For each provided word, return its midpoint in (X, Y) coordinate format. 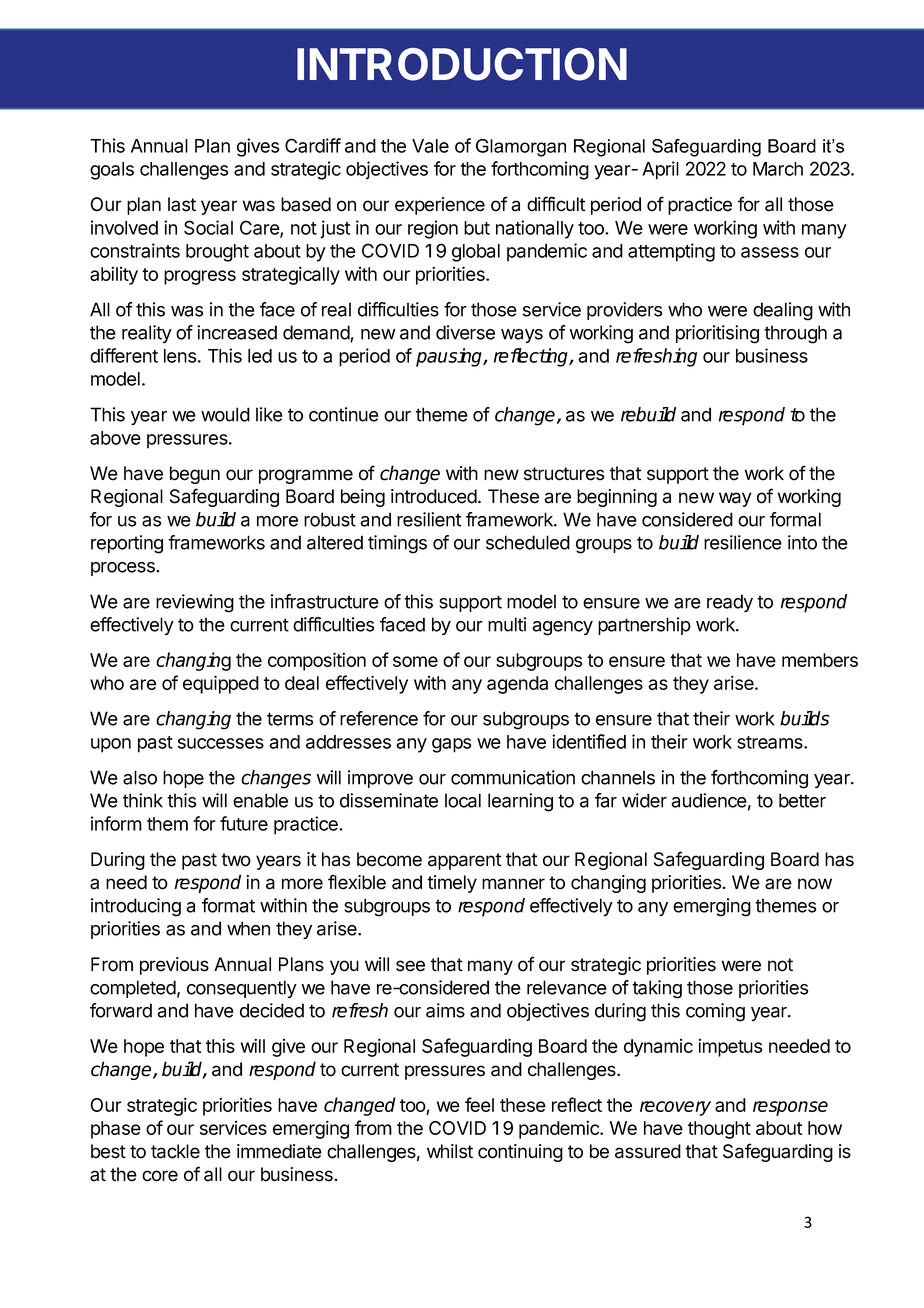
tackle (175, 1151)
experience (440, 206)
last (182, 204)
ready (730, 603)
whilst (450, 1151)
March (778, 169)
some (415, 661)
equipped (221, 684)
